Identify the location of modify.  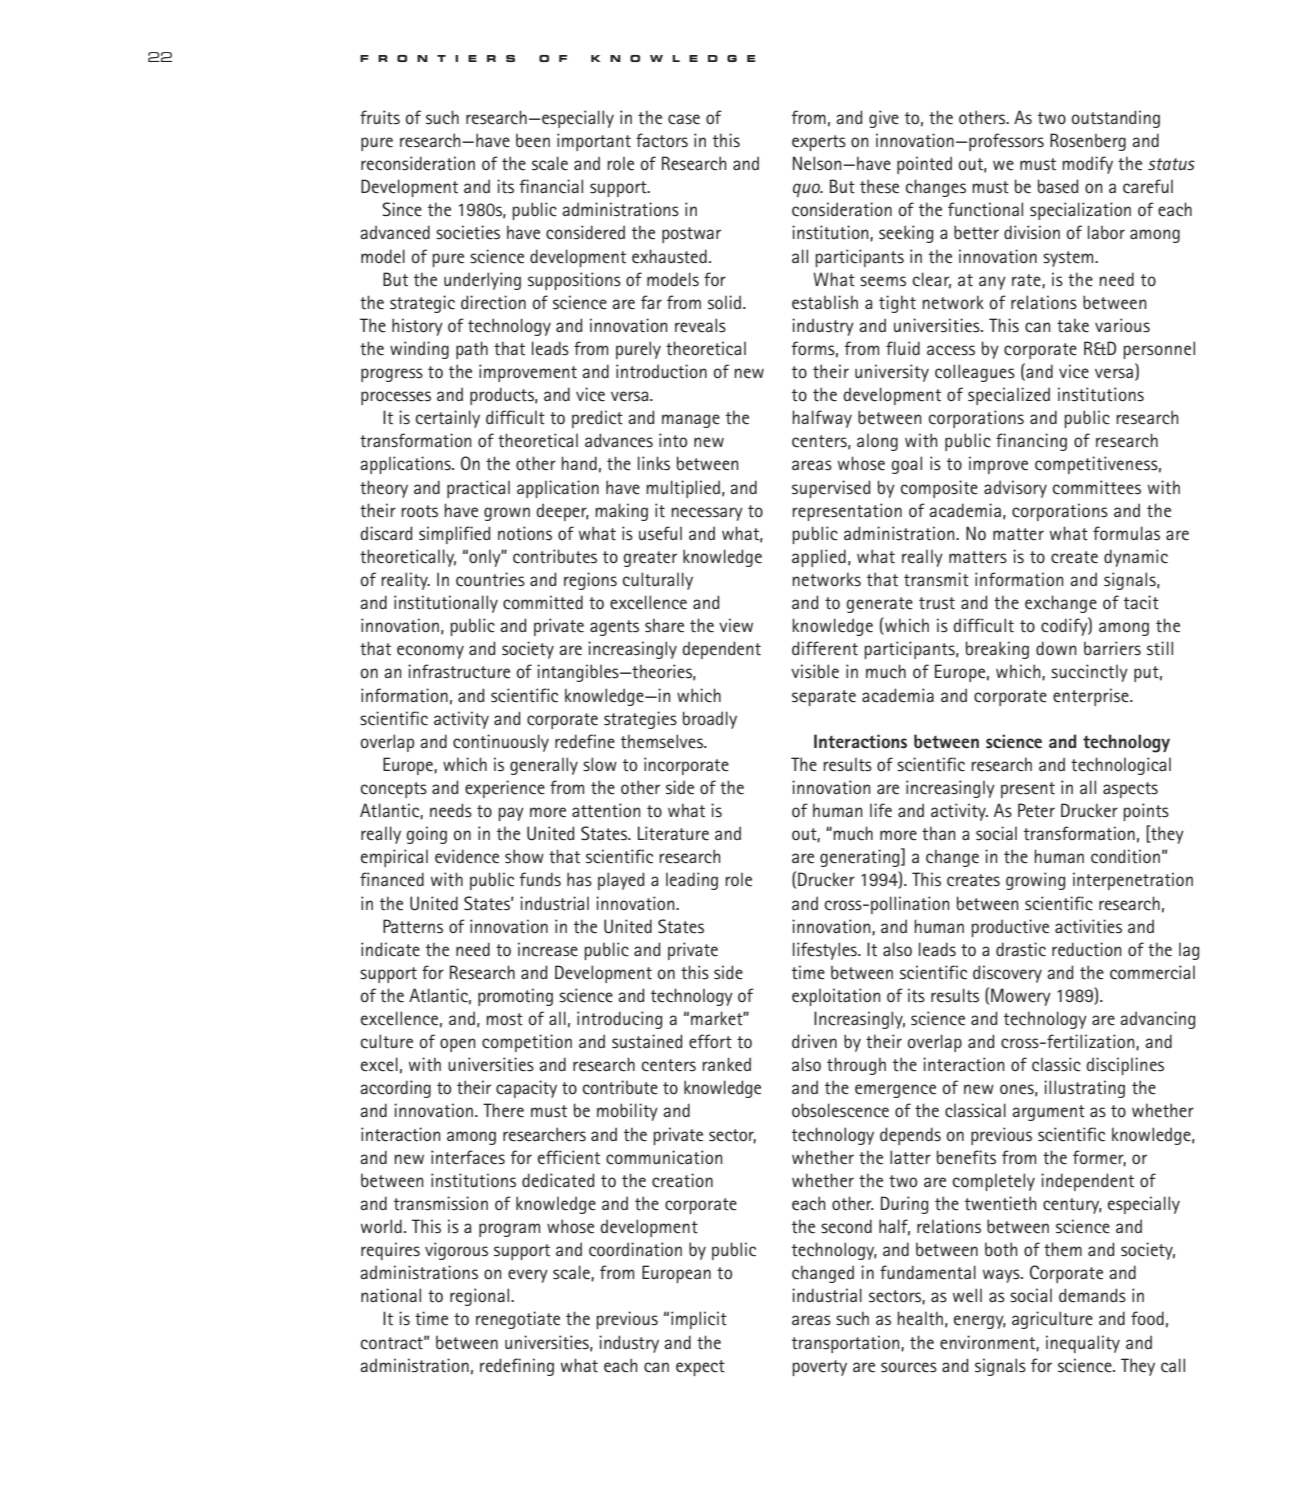
(1087, 165).
